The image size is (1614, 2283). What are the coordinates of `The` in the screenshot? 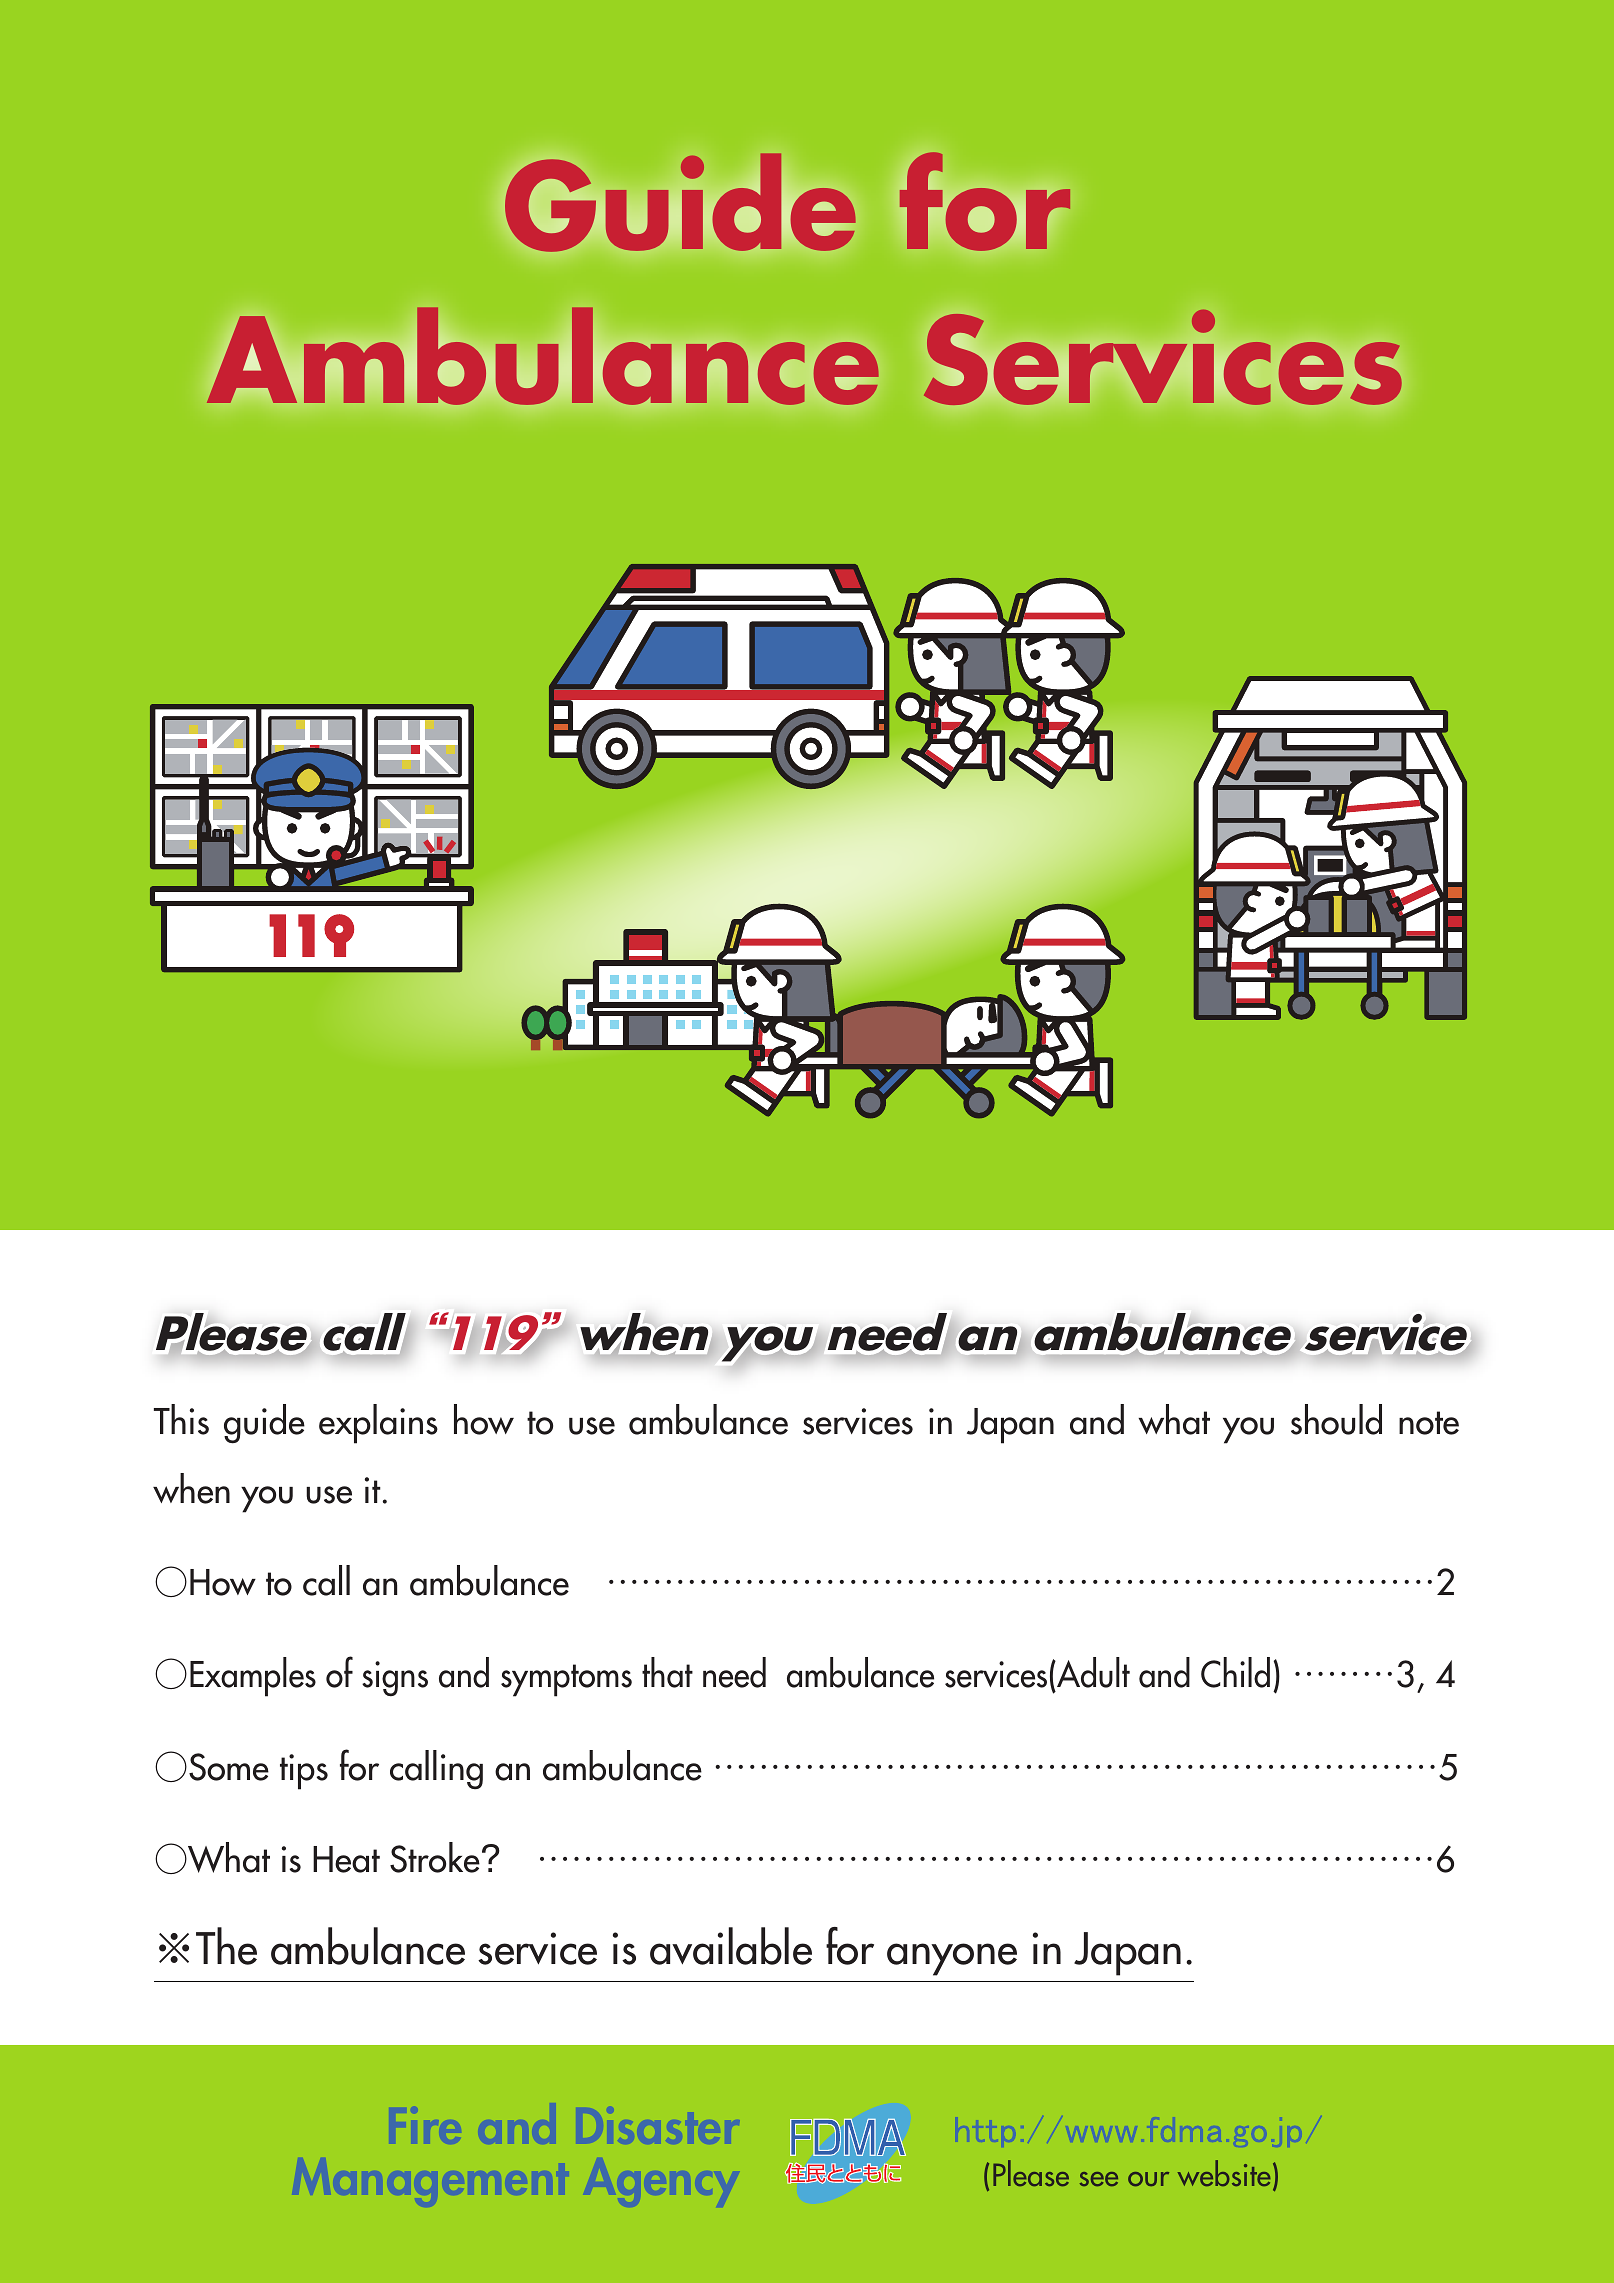 It's located at (226, 1946).
